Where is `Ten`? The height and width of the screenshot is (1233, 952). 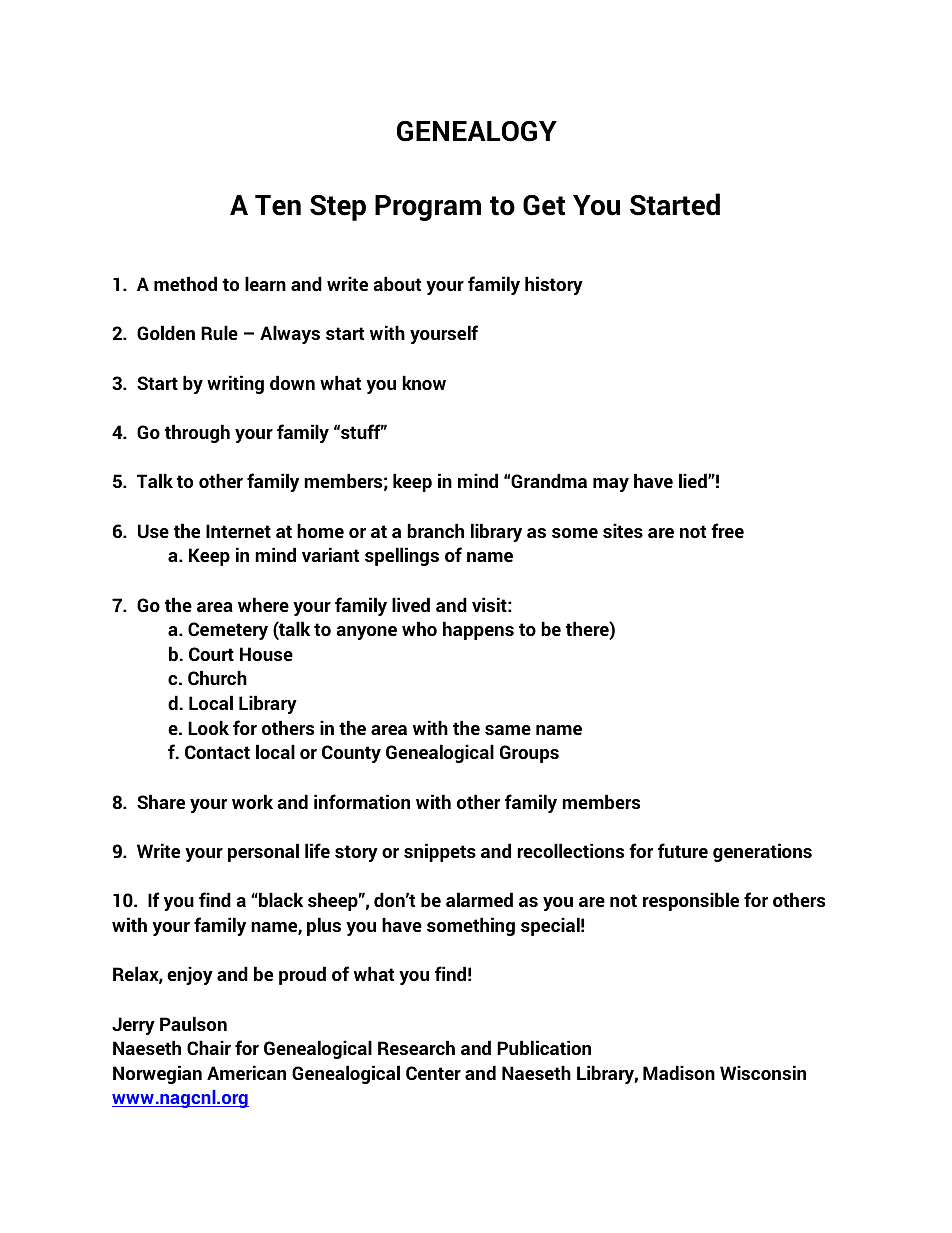 Ten is located at coordinates (278, 205).
